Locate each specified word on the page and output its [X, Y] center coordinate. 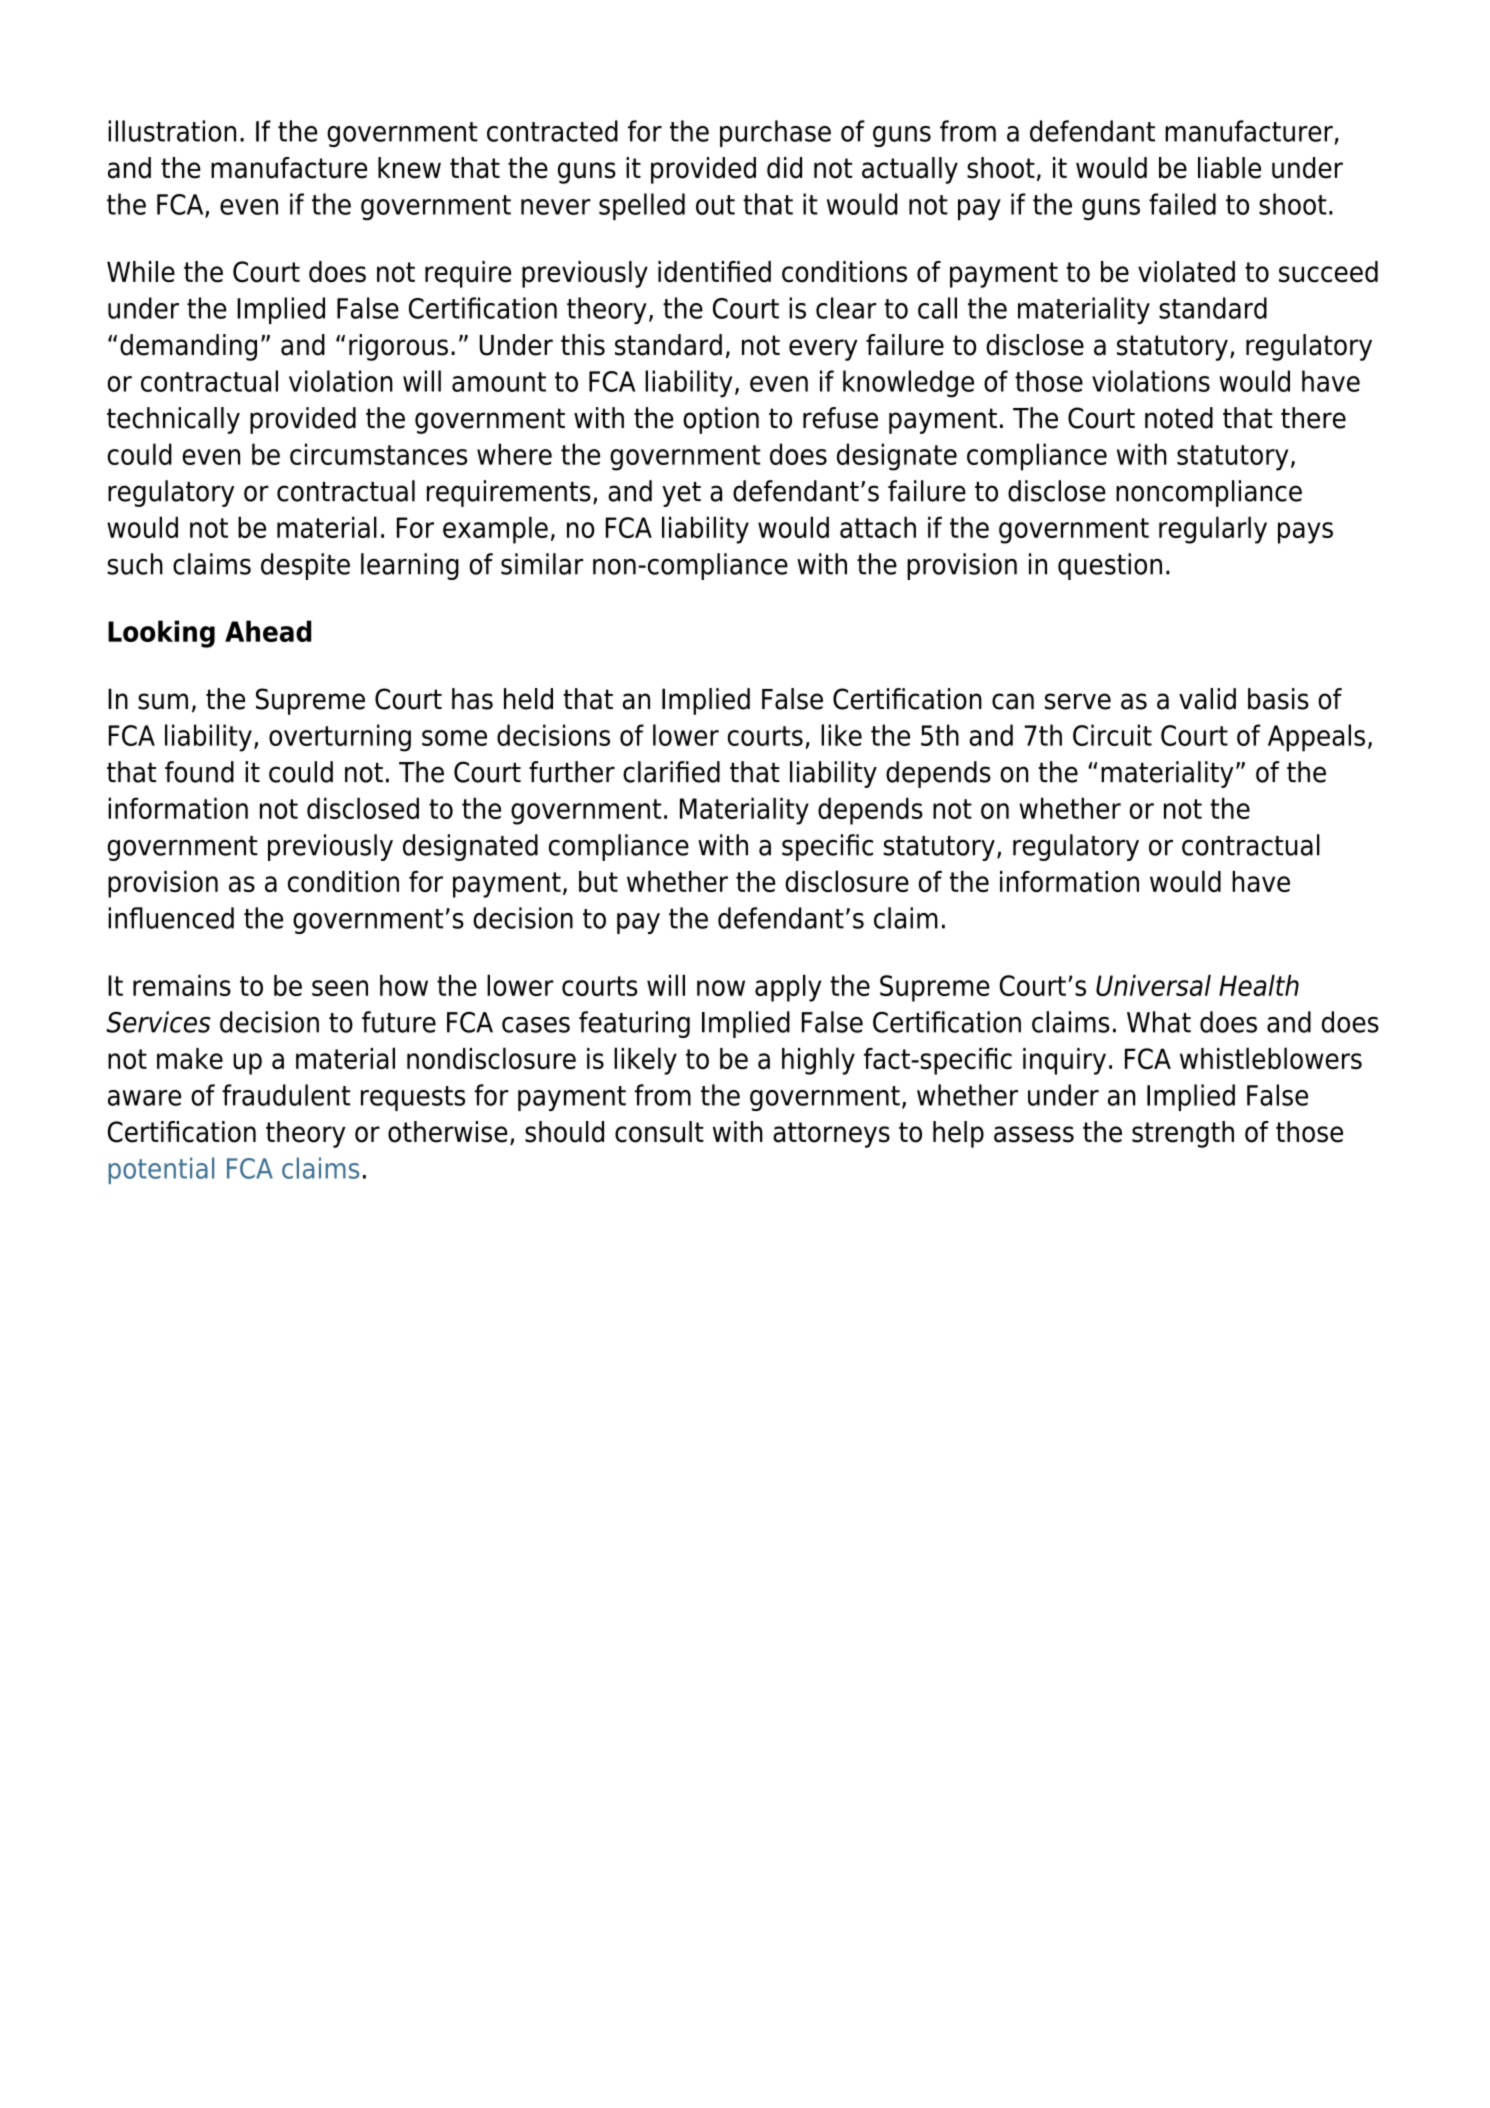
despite [305, 566]
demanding [188, 347]
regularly [1213, 530]
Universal [1153, 985]
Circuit [1112, 735]
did [784, 168]
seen [340, 988]
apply [788, 988]
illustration [172, 131]
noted [1179, 418]
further [572, 772]
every [823, 350]
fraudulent [286, 1095]
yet [681, 494]
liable [1229, 168]
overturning [340, 738]
